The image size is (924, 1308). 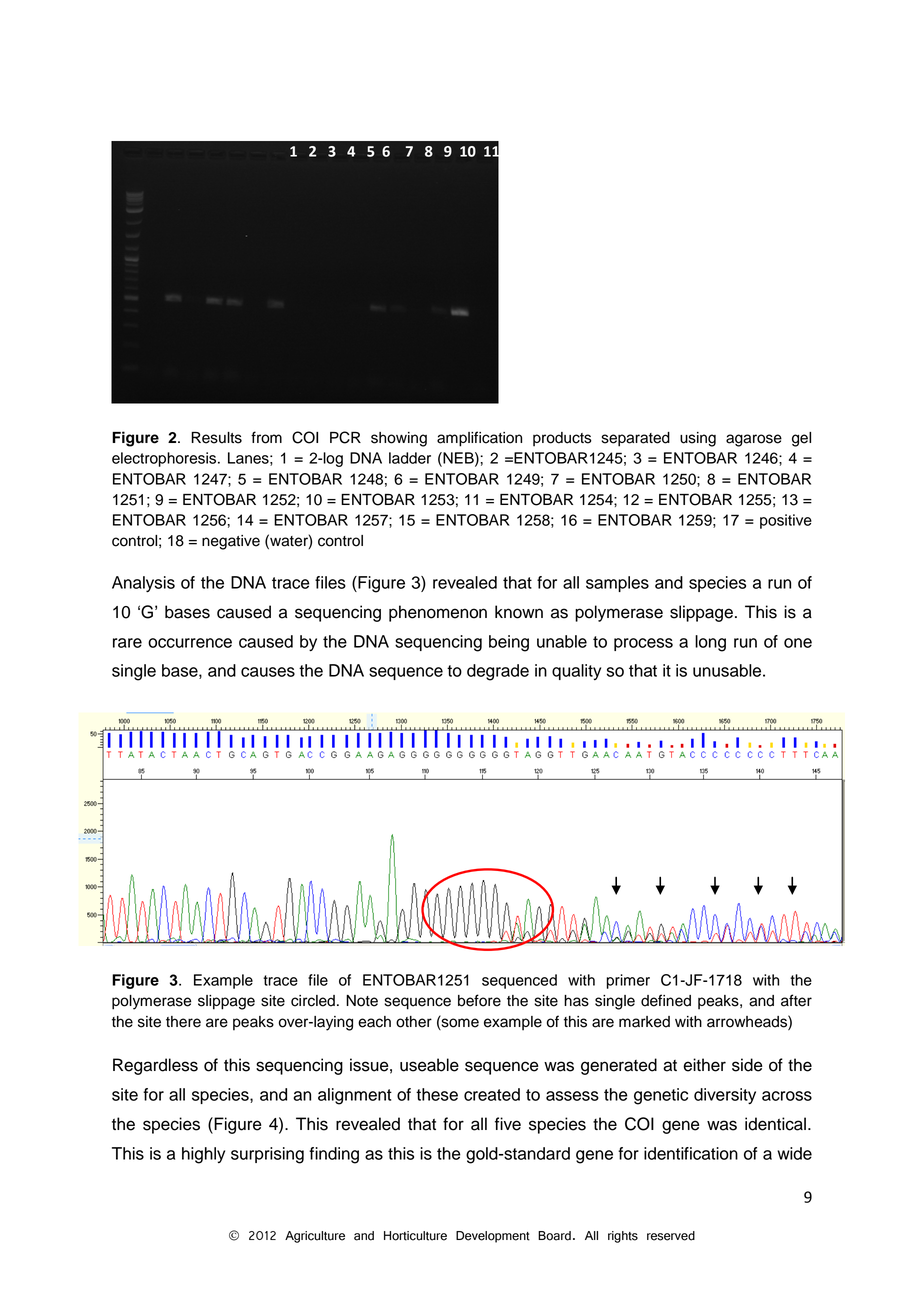 What do you see at coordinates (704, 1065) in the image?
I see `either` at bounding box center [704, 1065].
